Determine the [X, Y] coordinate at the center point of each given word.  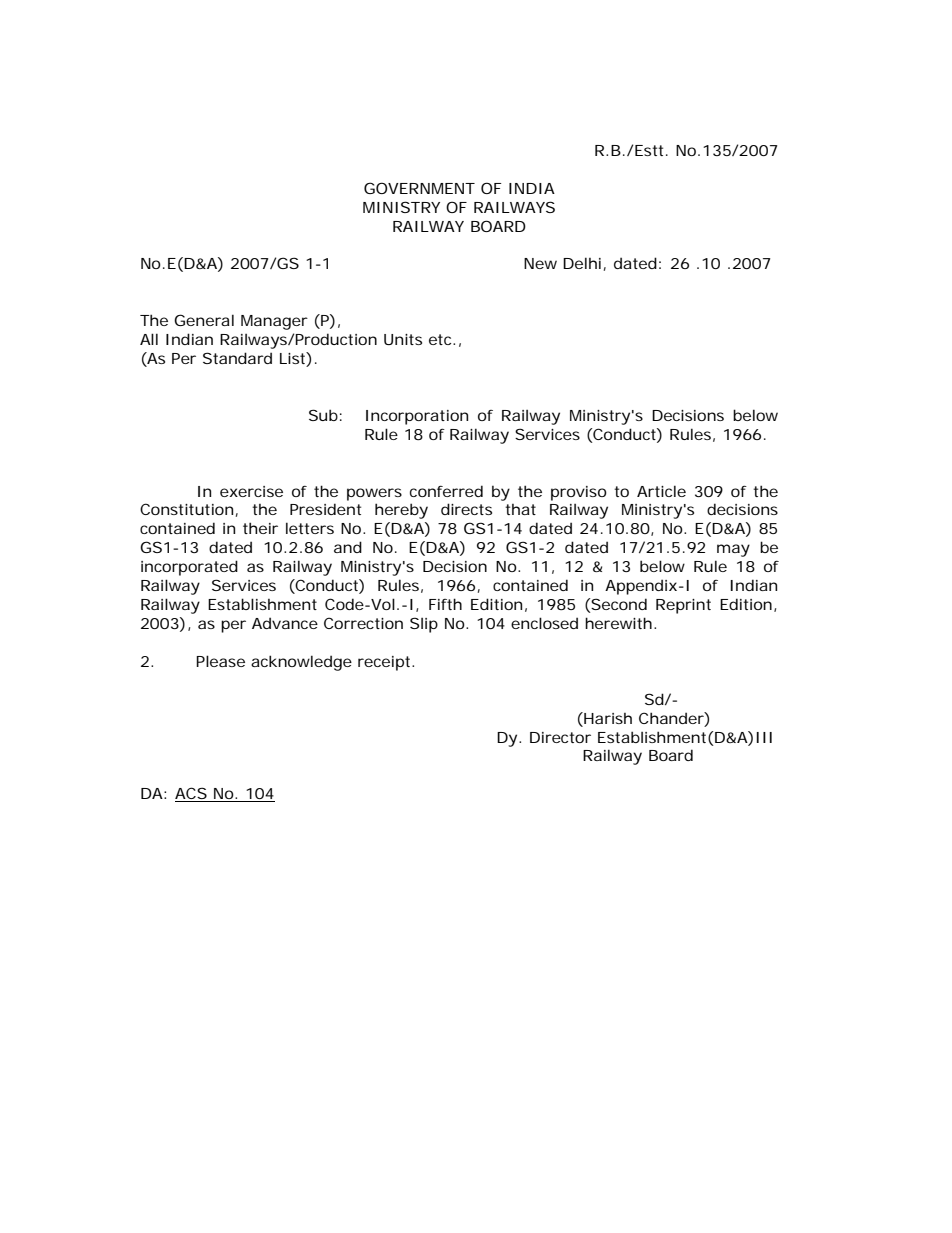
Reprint [683, 606]
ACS [191, 794]
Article [661, 491]
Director [560, 737]
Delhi [582, 263]
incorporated [189, 568]
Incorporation [417, 417]
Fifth [445, 604]
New [540, 263]
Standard [237, 358]
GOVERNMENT [419, 188]
